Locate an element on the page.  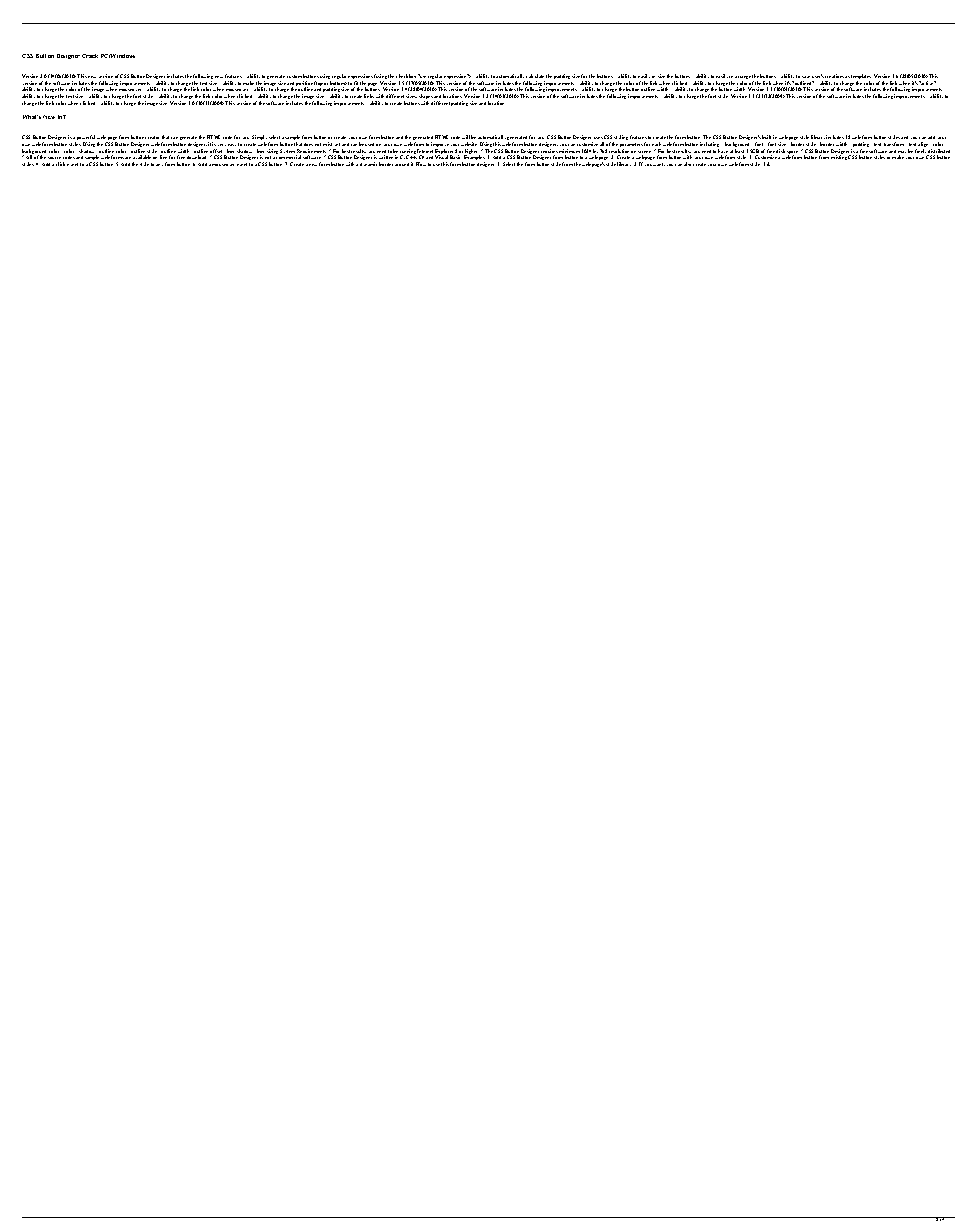
powerful is located at coordinates (86, 139).
